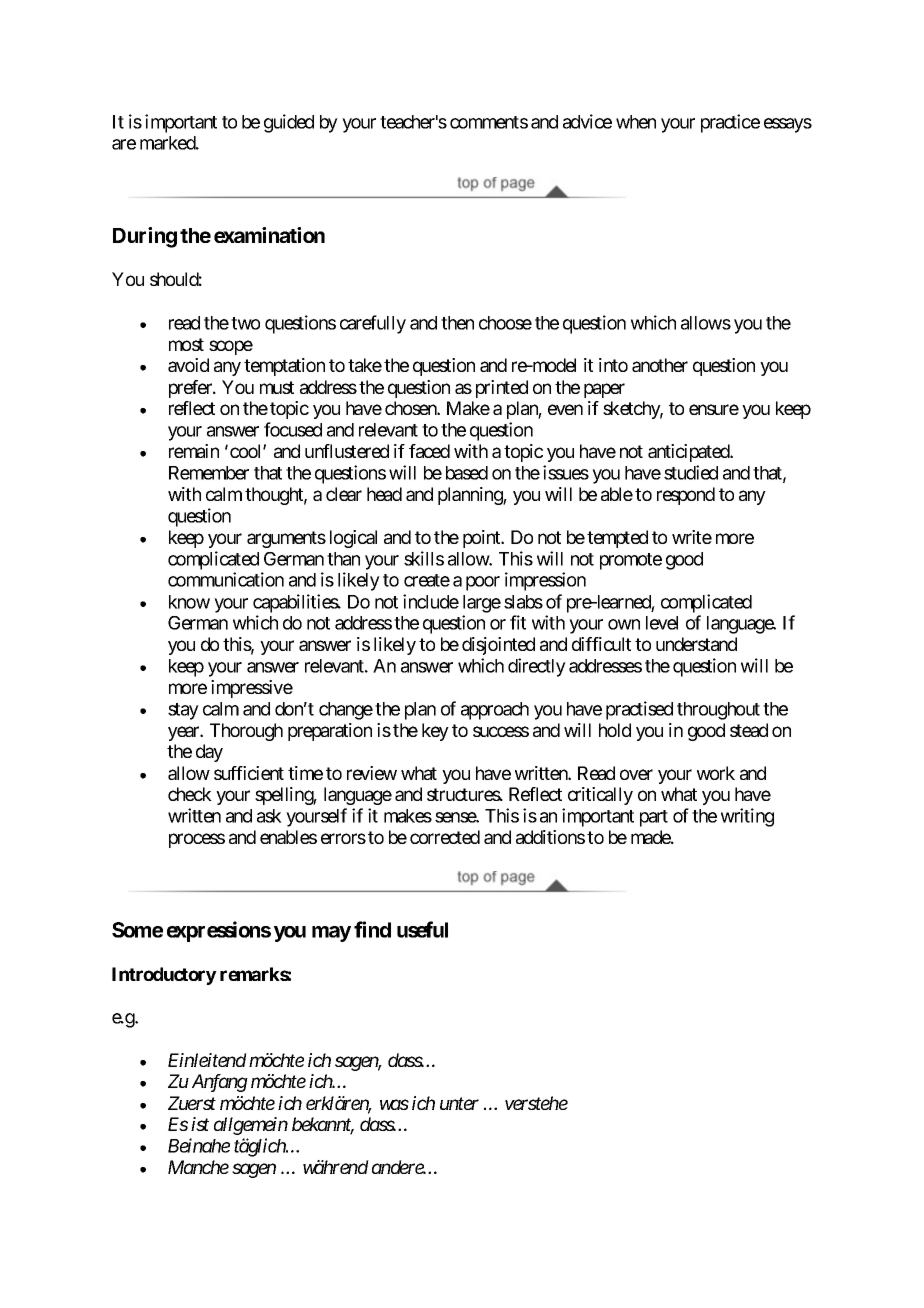  Describe the element at coordinates (587, 121) in the screenshot. I see `advice` at that location.
